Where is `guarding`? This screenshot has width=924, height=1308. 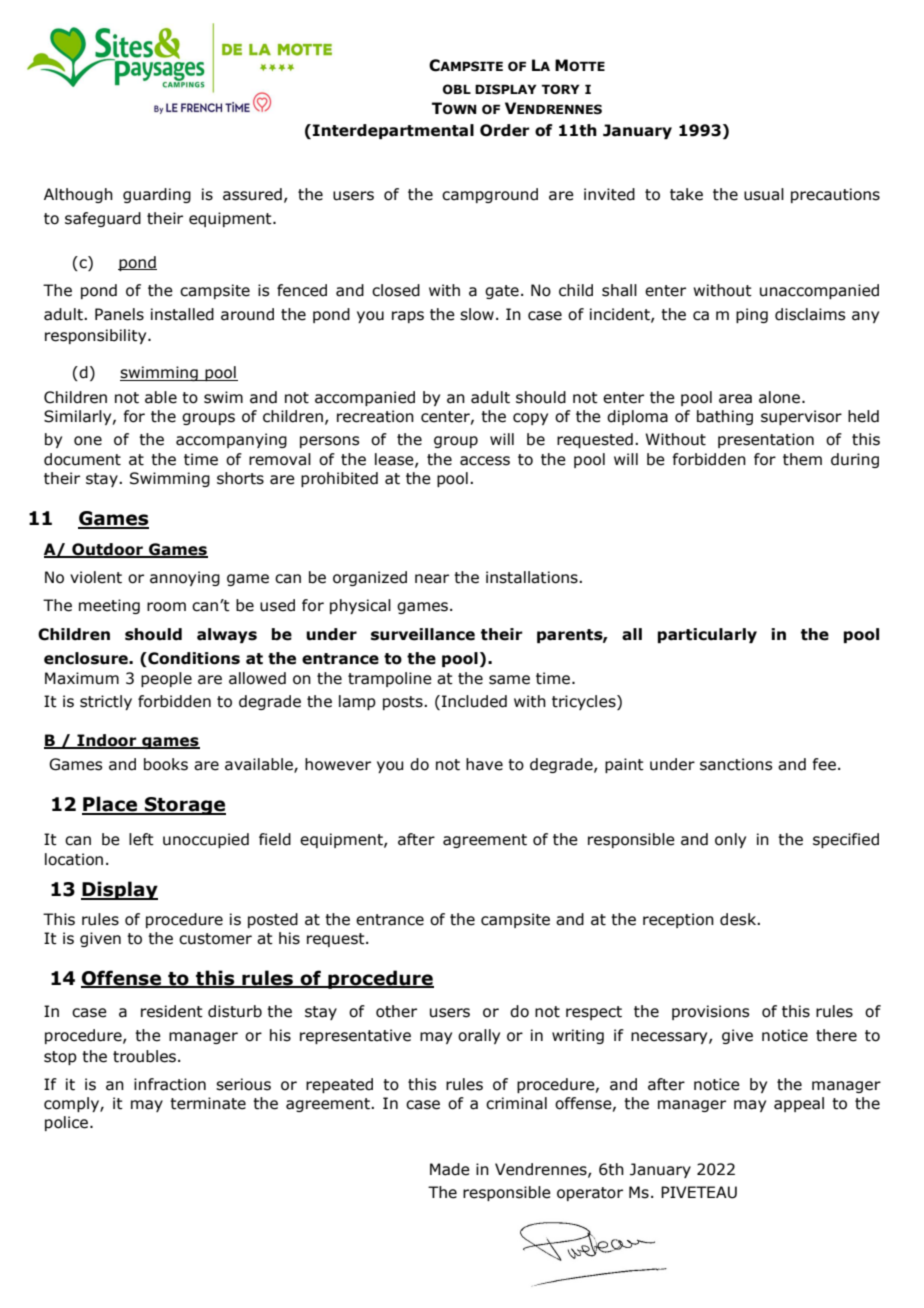
guarding is located at coordinates (157, 195).
